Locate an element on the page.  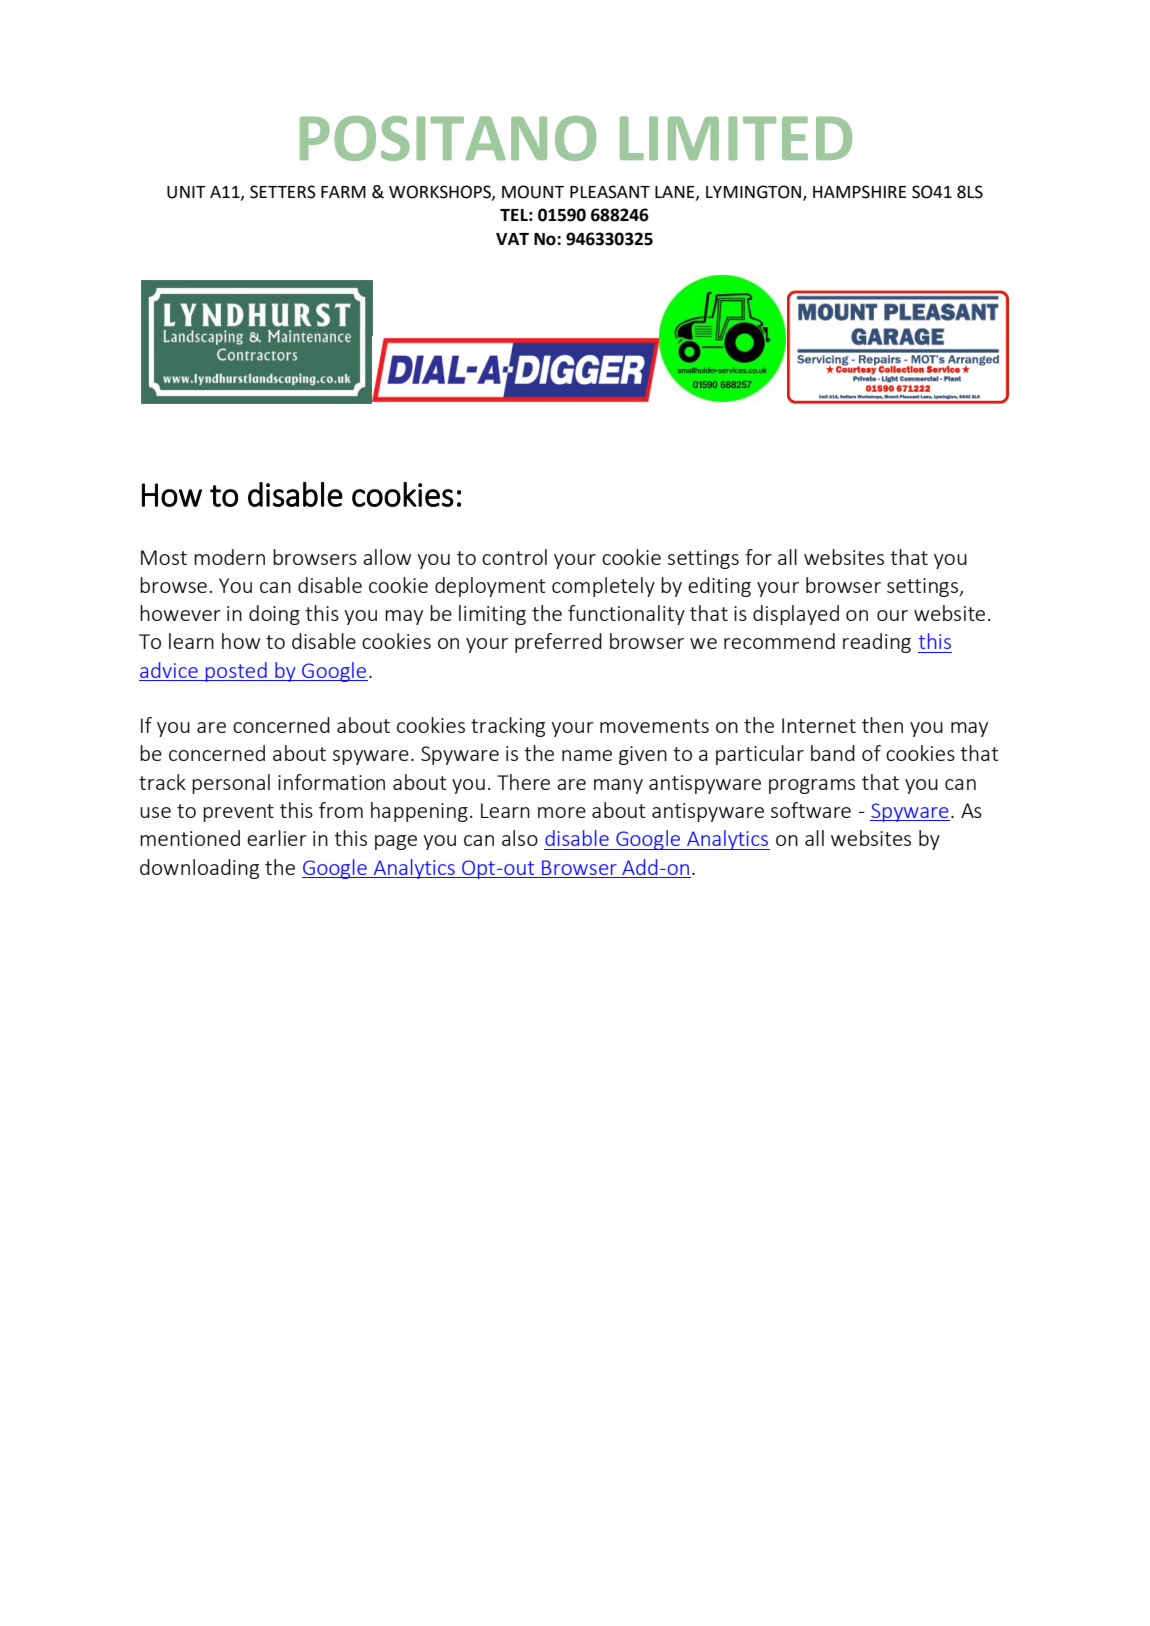
preferred is located at coordinates (558, 643).
